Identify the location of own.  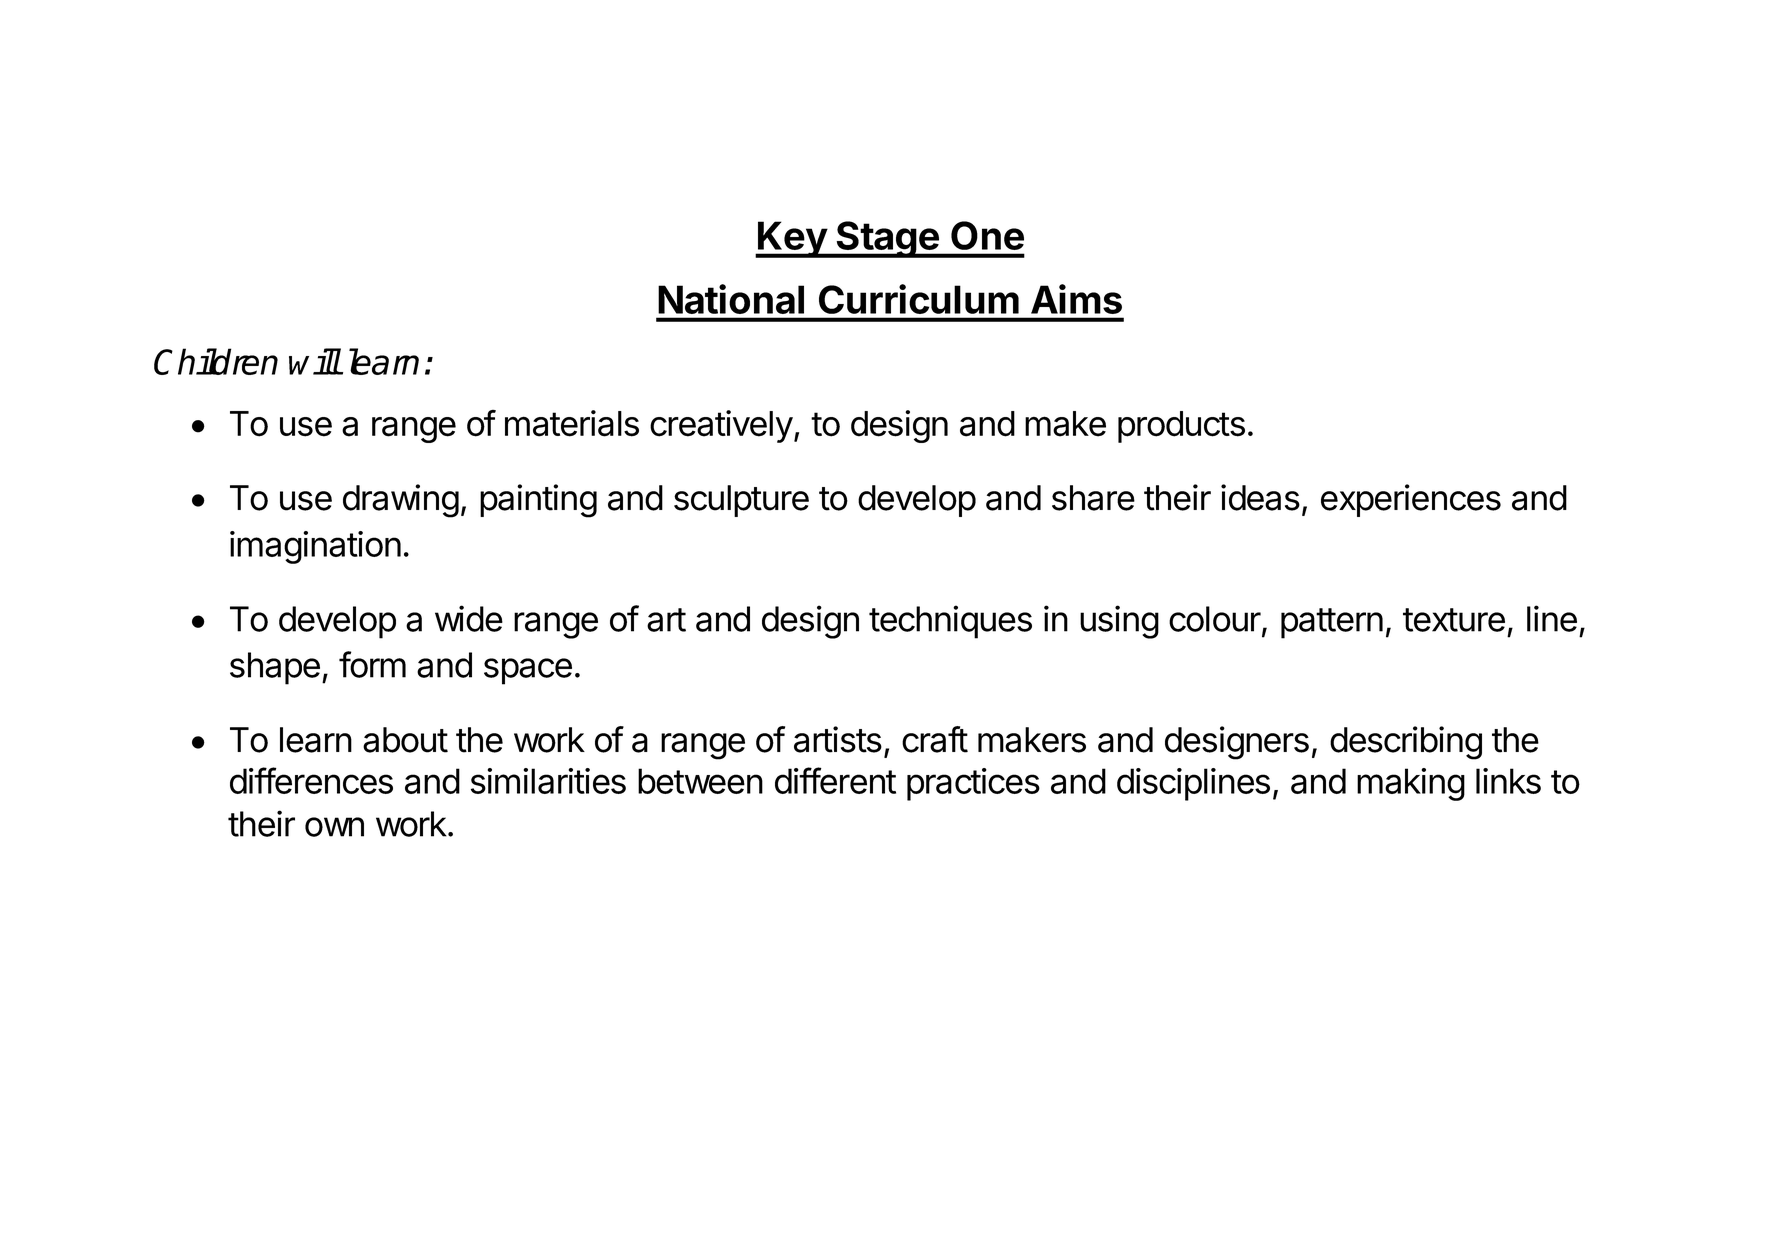
(334, 827).
